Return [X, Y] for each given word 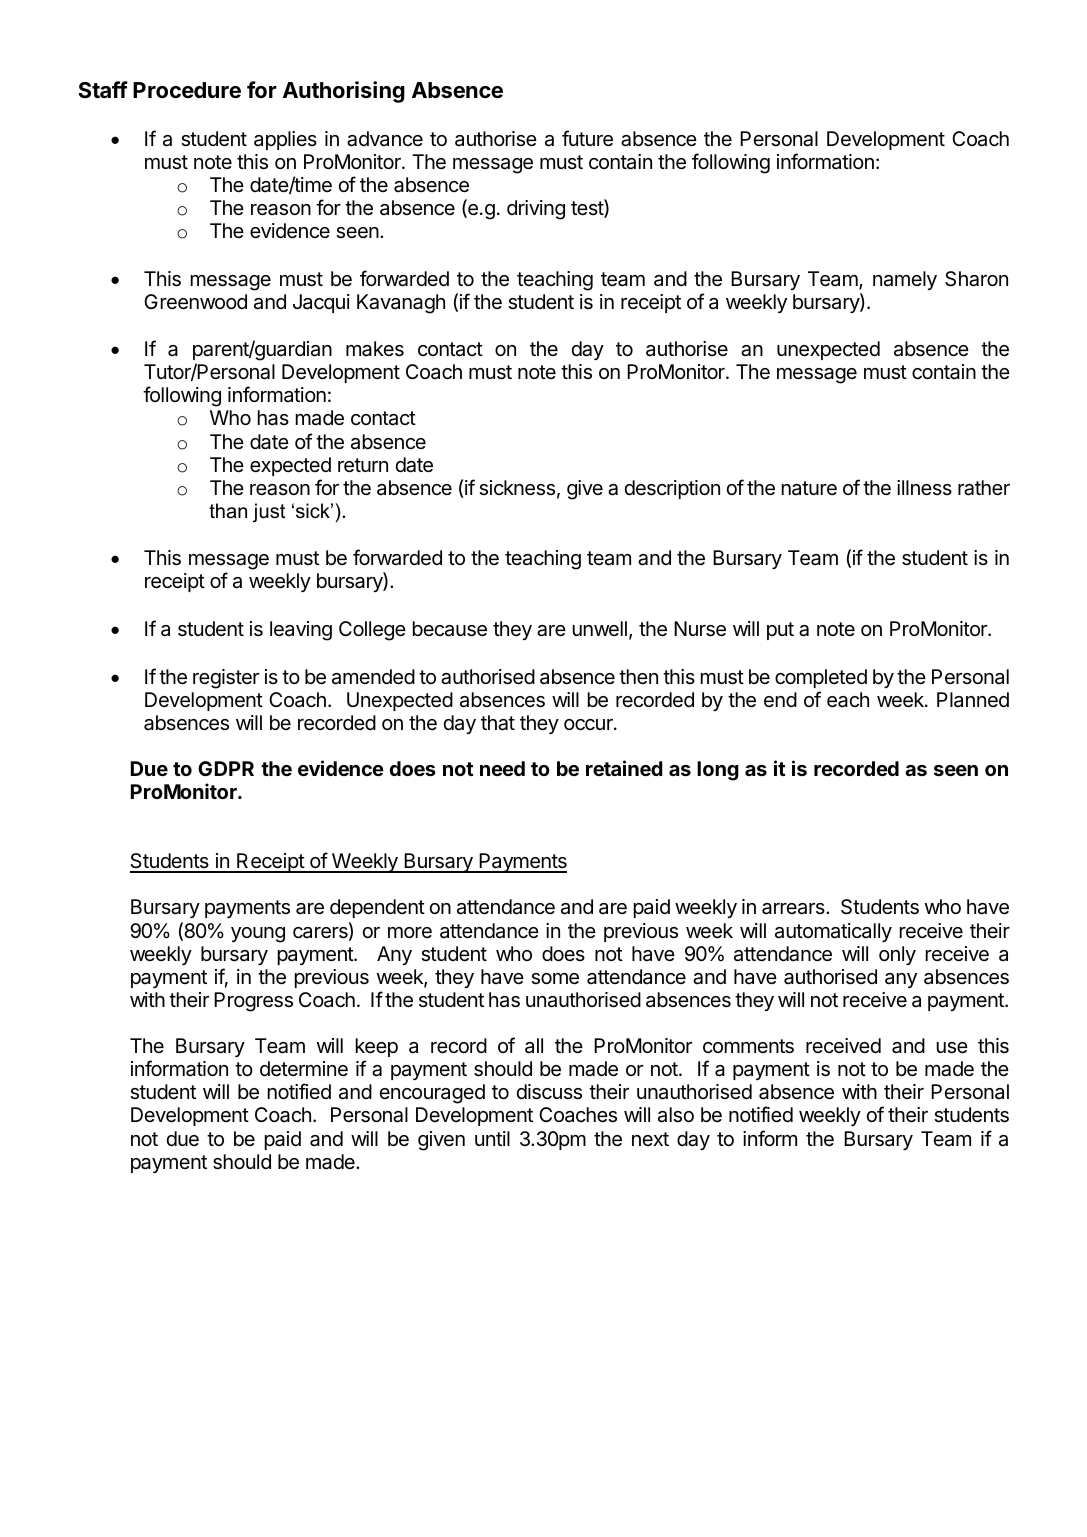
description [672, 489]
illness [924, 487]
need [502, 768]
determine [304, 1069]
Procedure [187, 90]
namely [905, 280]
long [718, 771]
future [587, 138]
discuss [549, 1092]
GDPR [226, 768]
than [228, 511]
